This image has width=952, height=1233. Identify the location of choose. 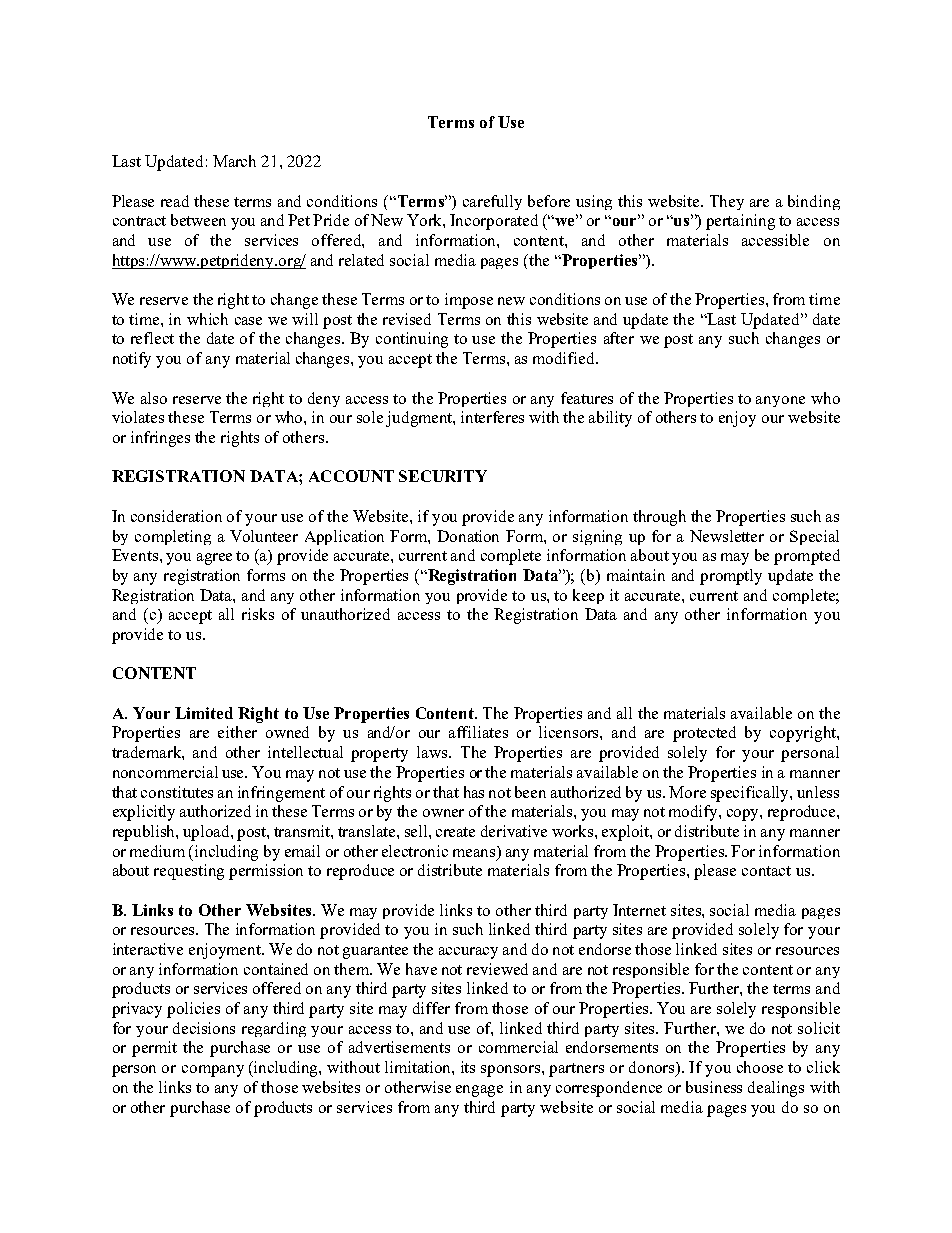
(760, 1067).
